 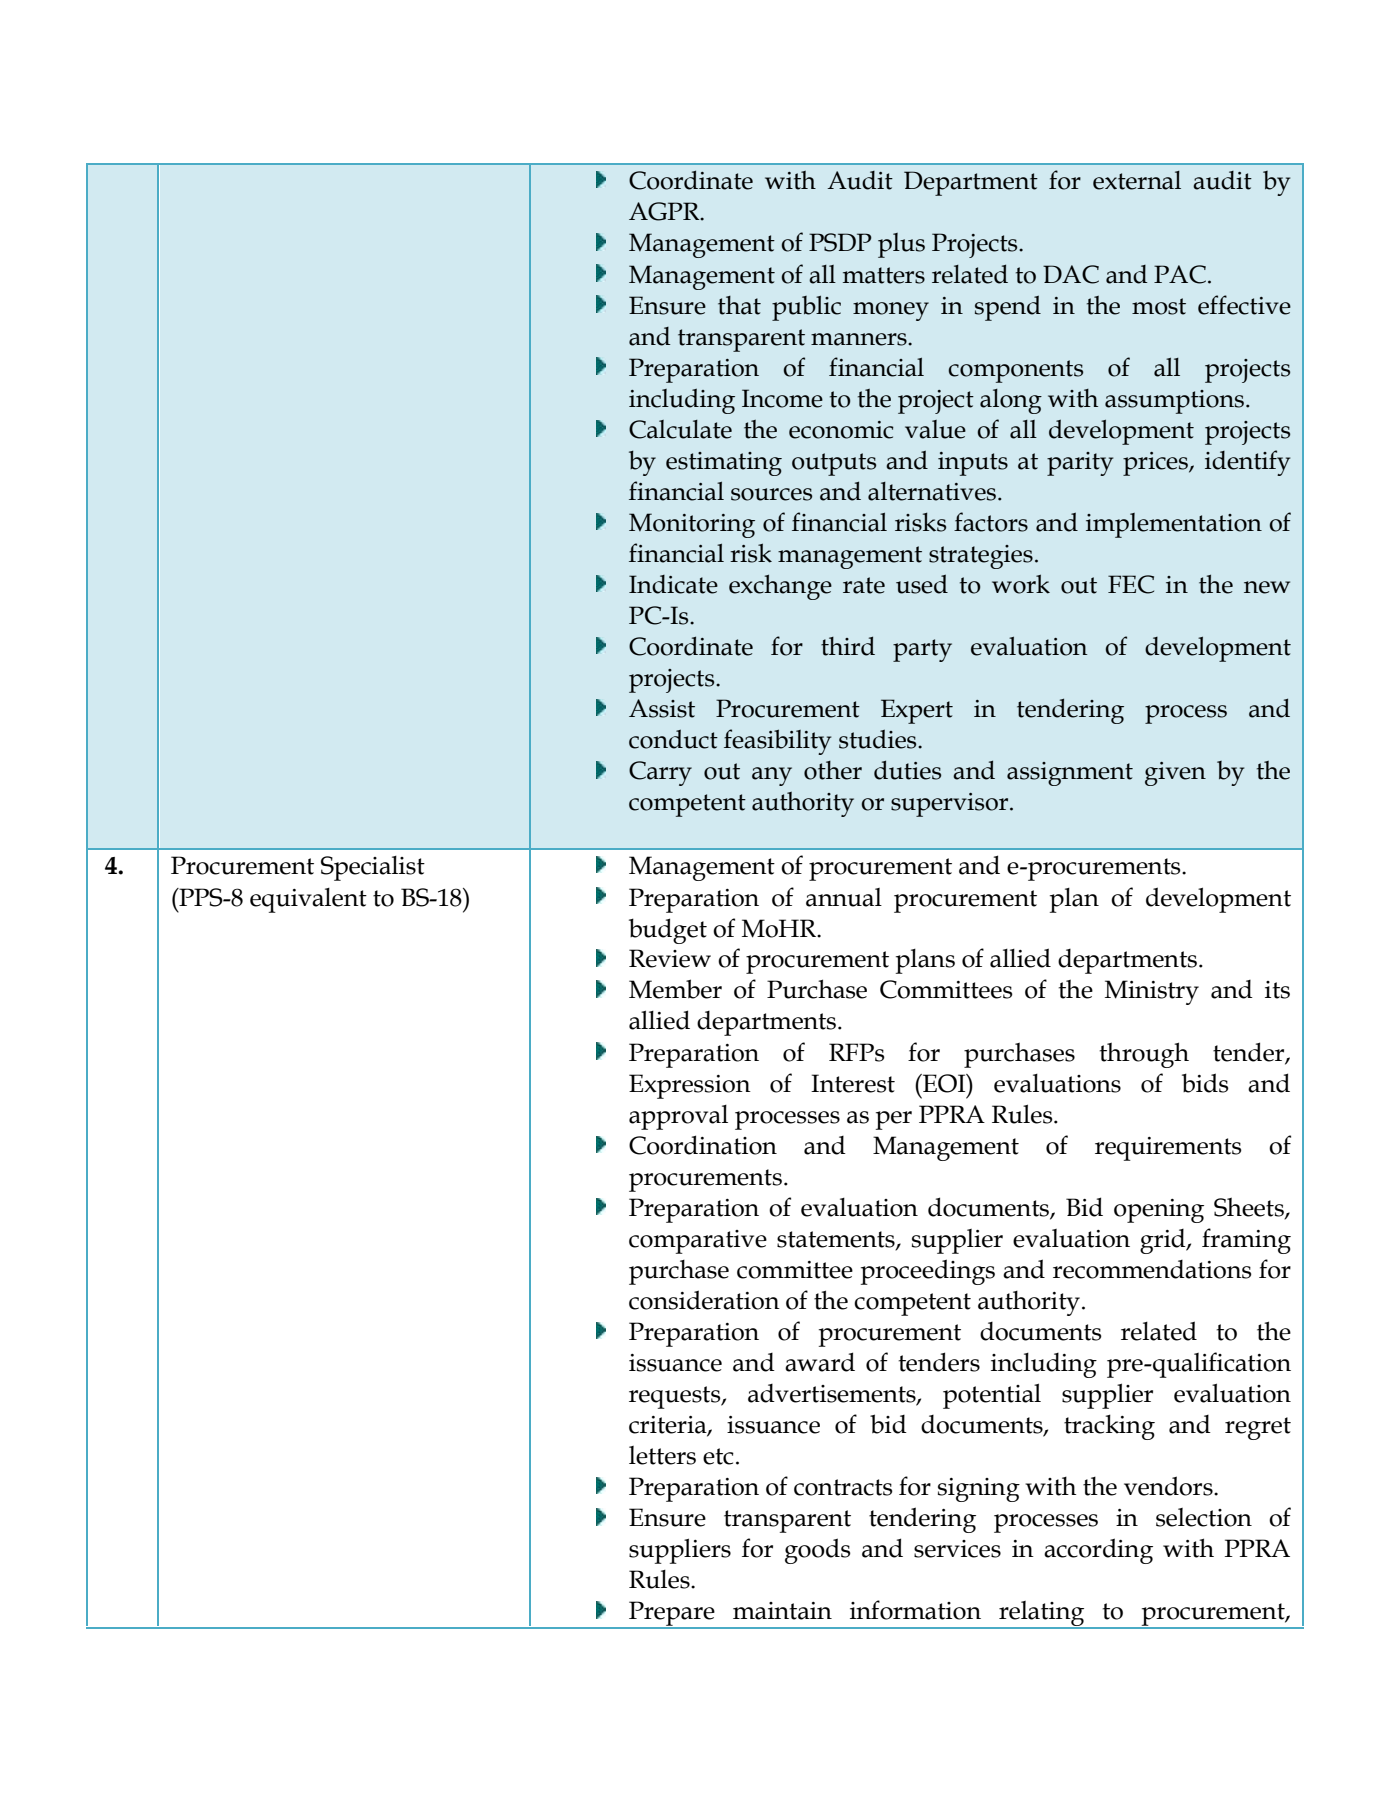 I want to click on plus, so click(x=901, y=245).
